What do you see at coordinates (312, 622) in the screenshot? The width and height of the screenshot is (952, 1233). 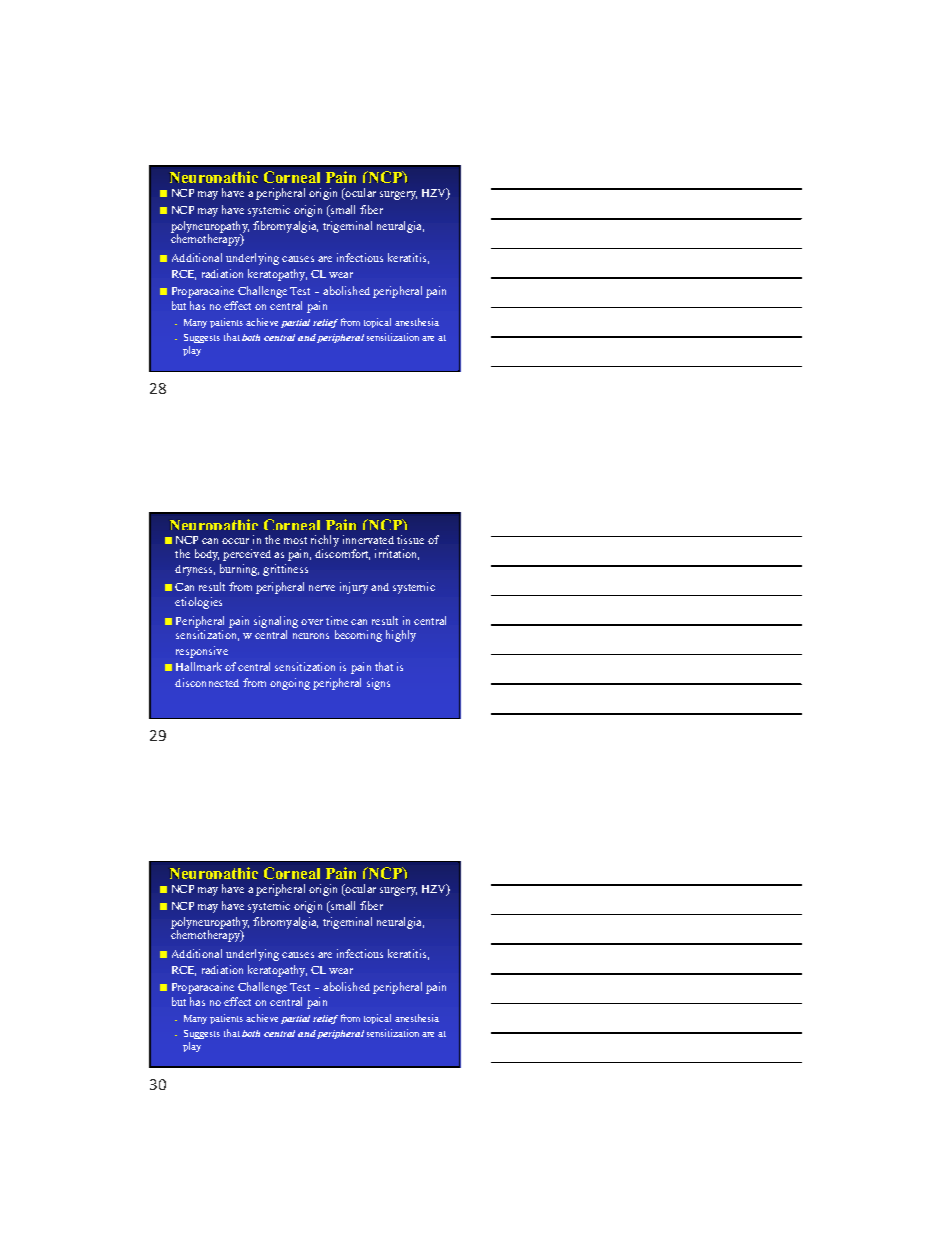 I see `over` at bounding box center [312, 622].
